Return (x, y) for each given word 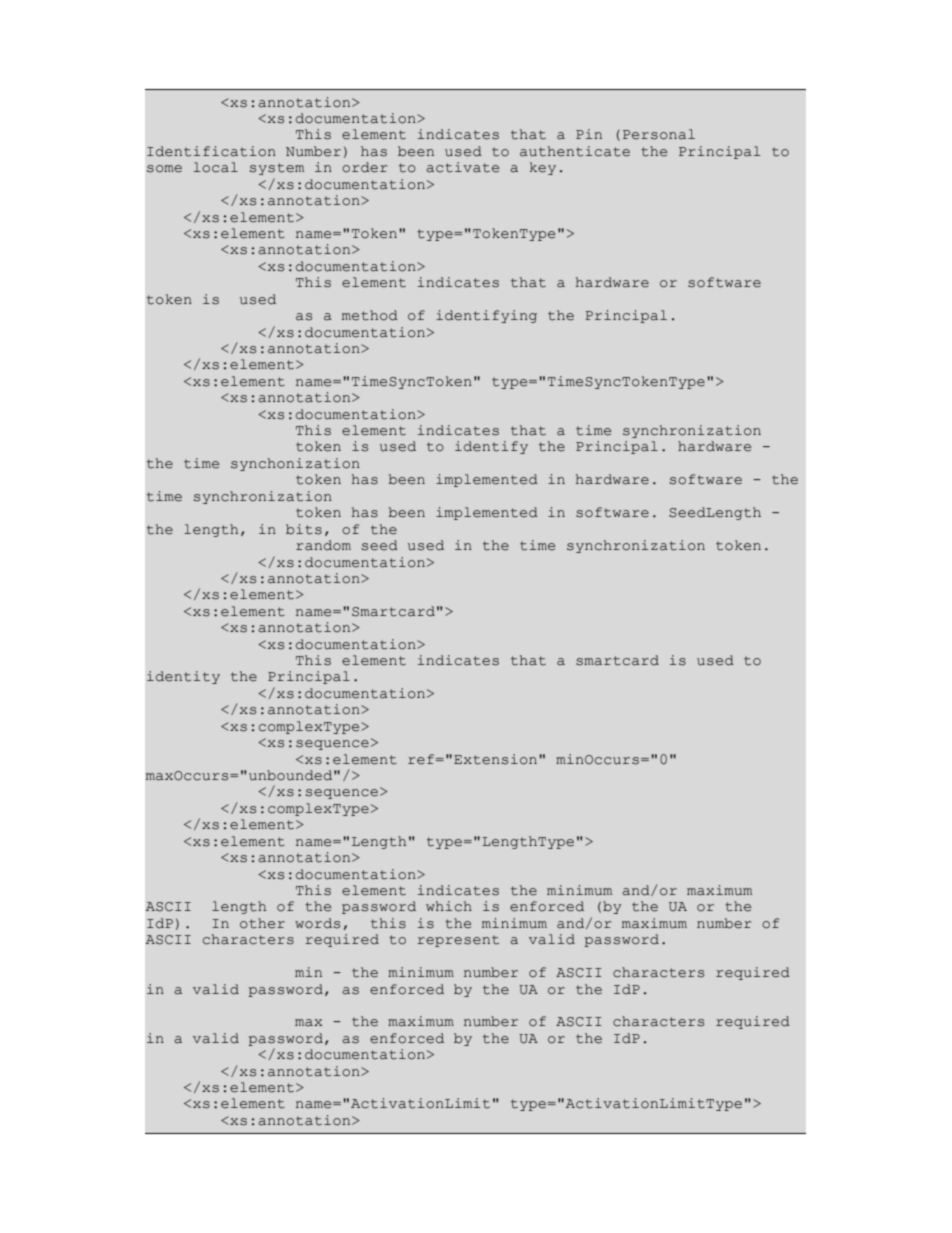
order (365, 167)
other (262, 923)
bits (304, 529)
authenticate (575, 151)
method (370, 315)
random (323, 545)
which (449, 906)
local (216, 167)
